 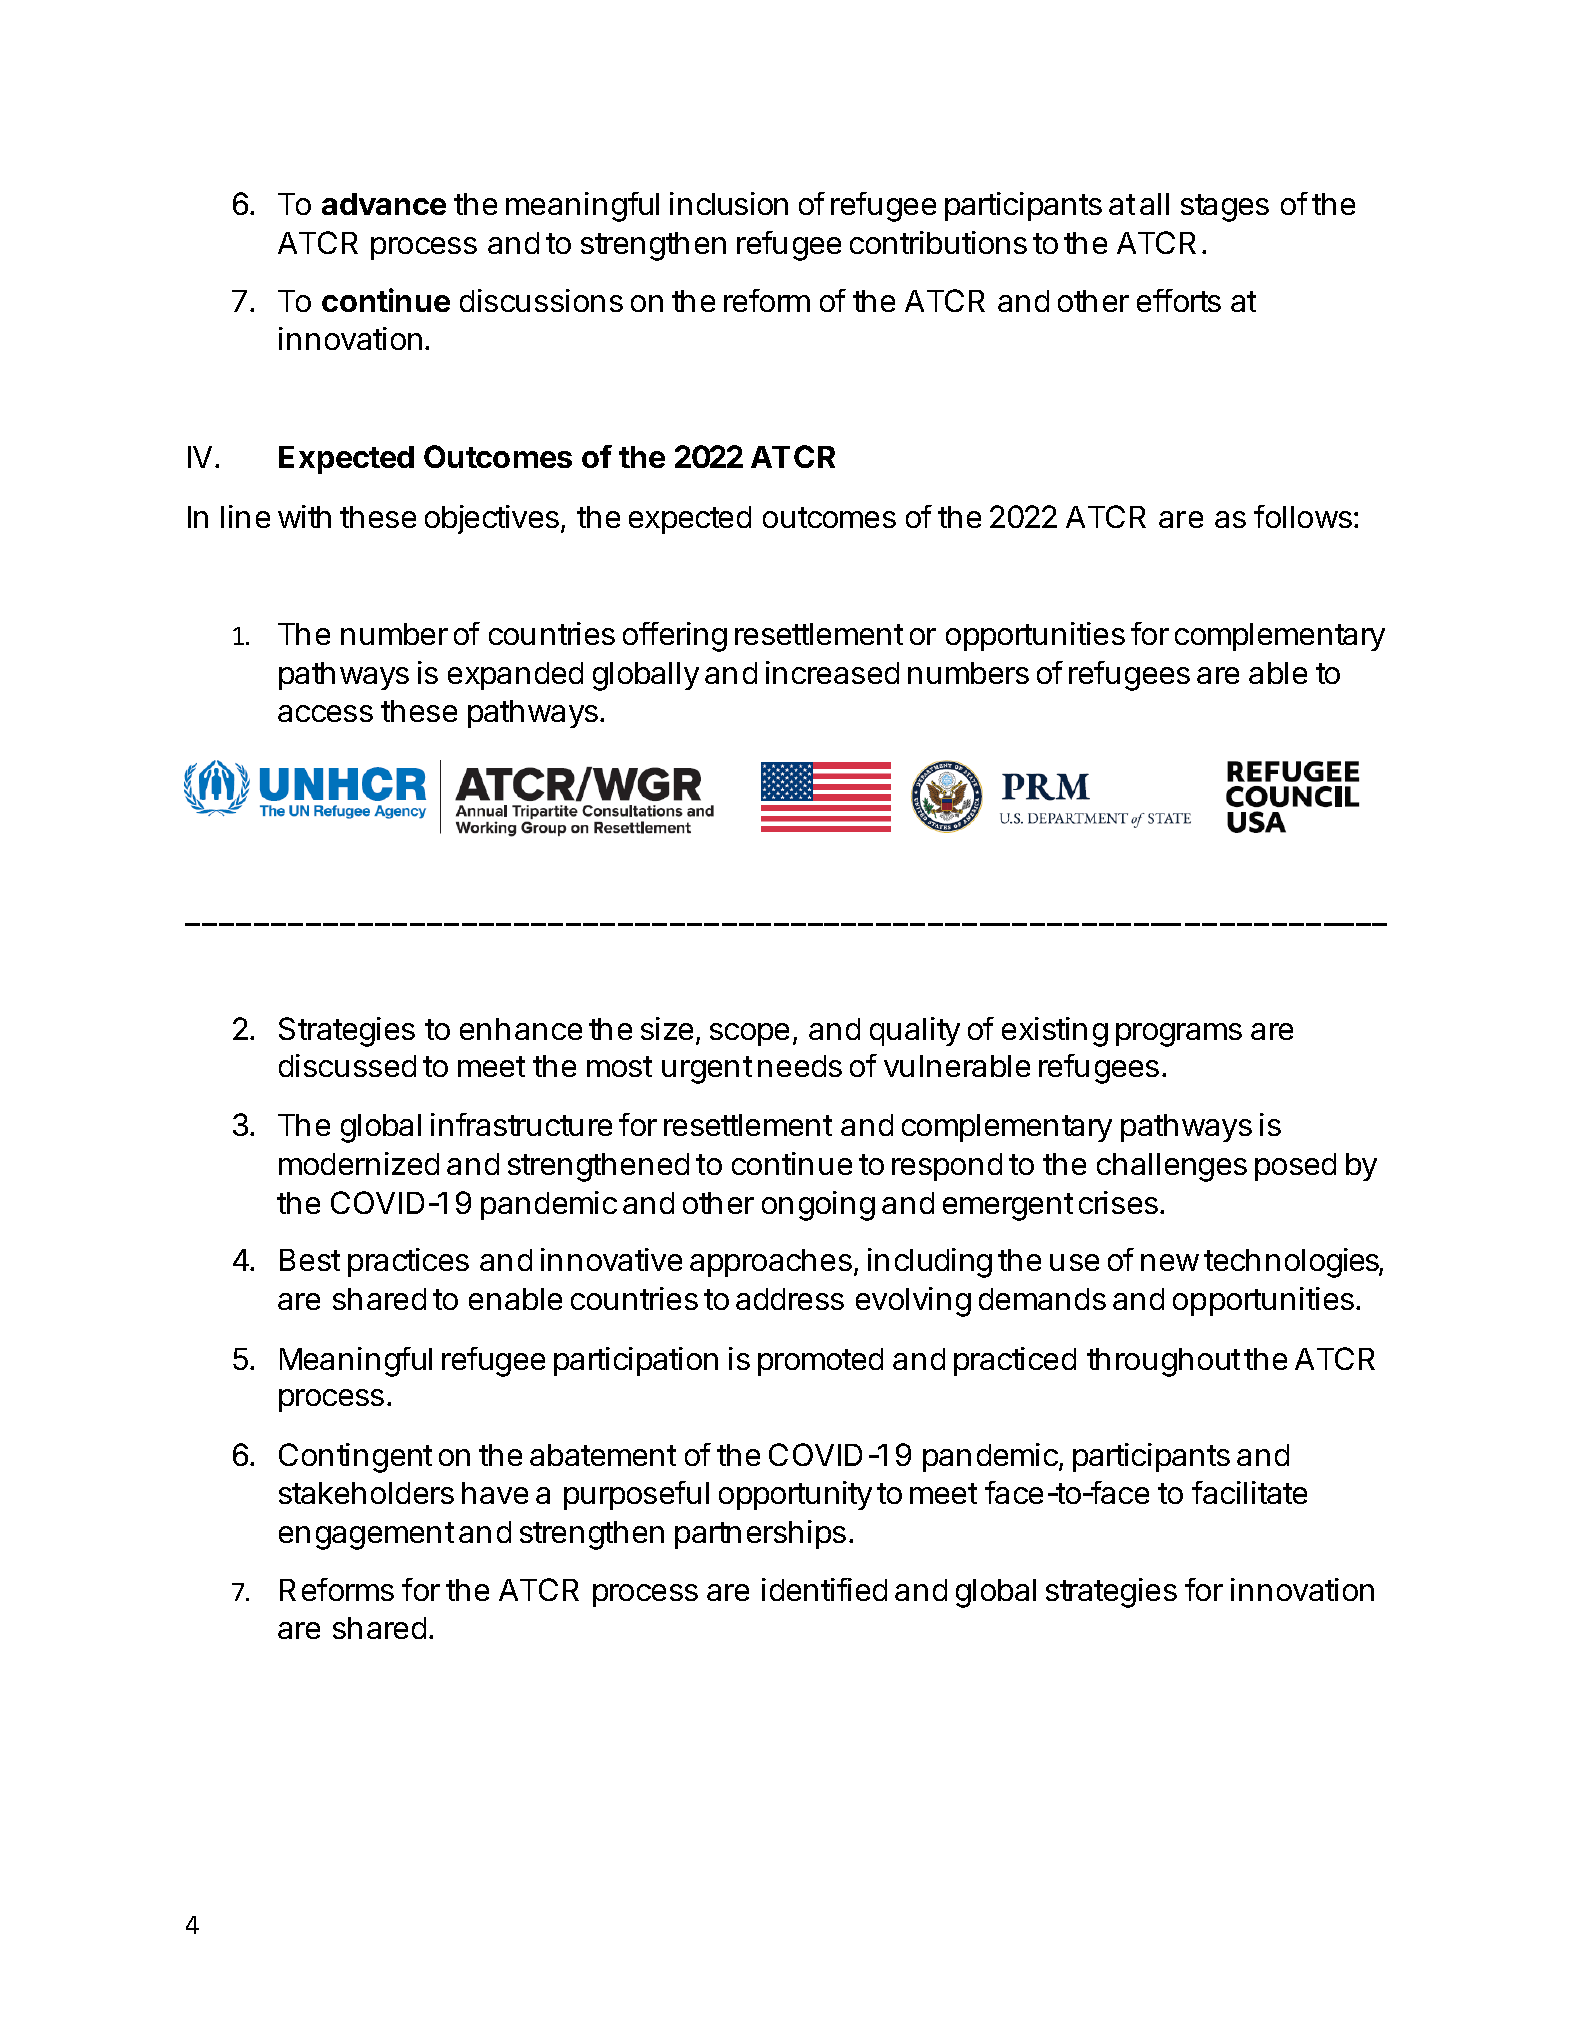 What do you see at coordinates (729, 203) in the image?
I see `inclusion` at bounding box center [729, 203].
